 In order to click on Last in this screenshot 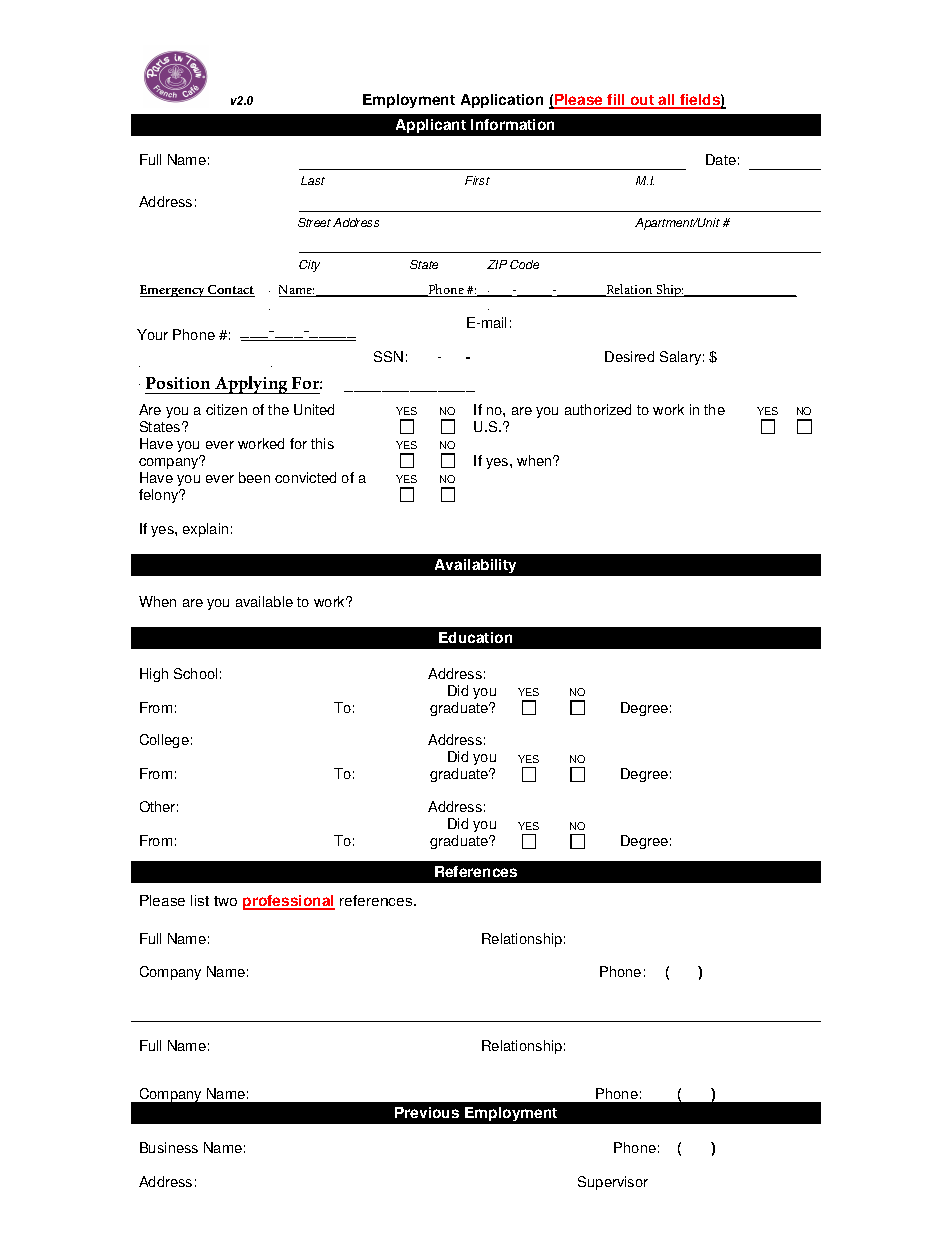, I will do `click(313, 180)`.
